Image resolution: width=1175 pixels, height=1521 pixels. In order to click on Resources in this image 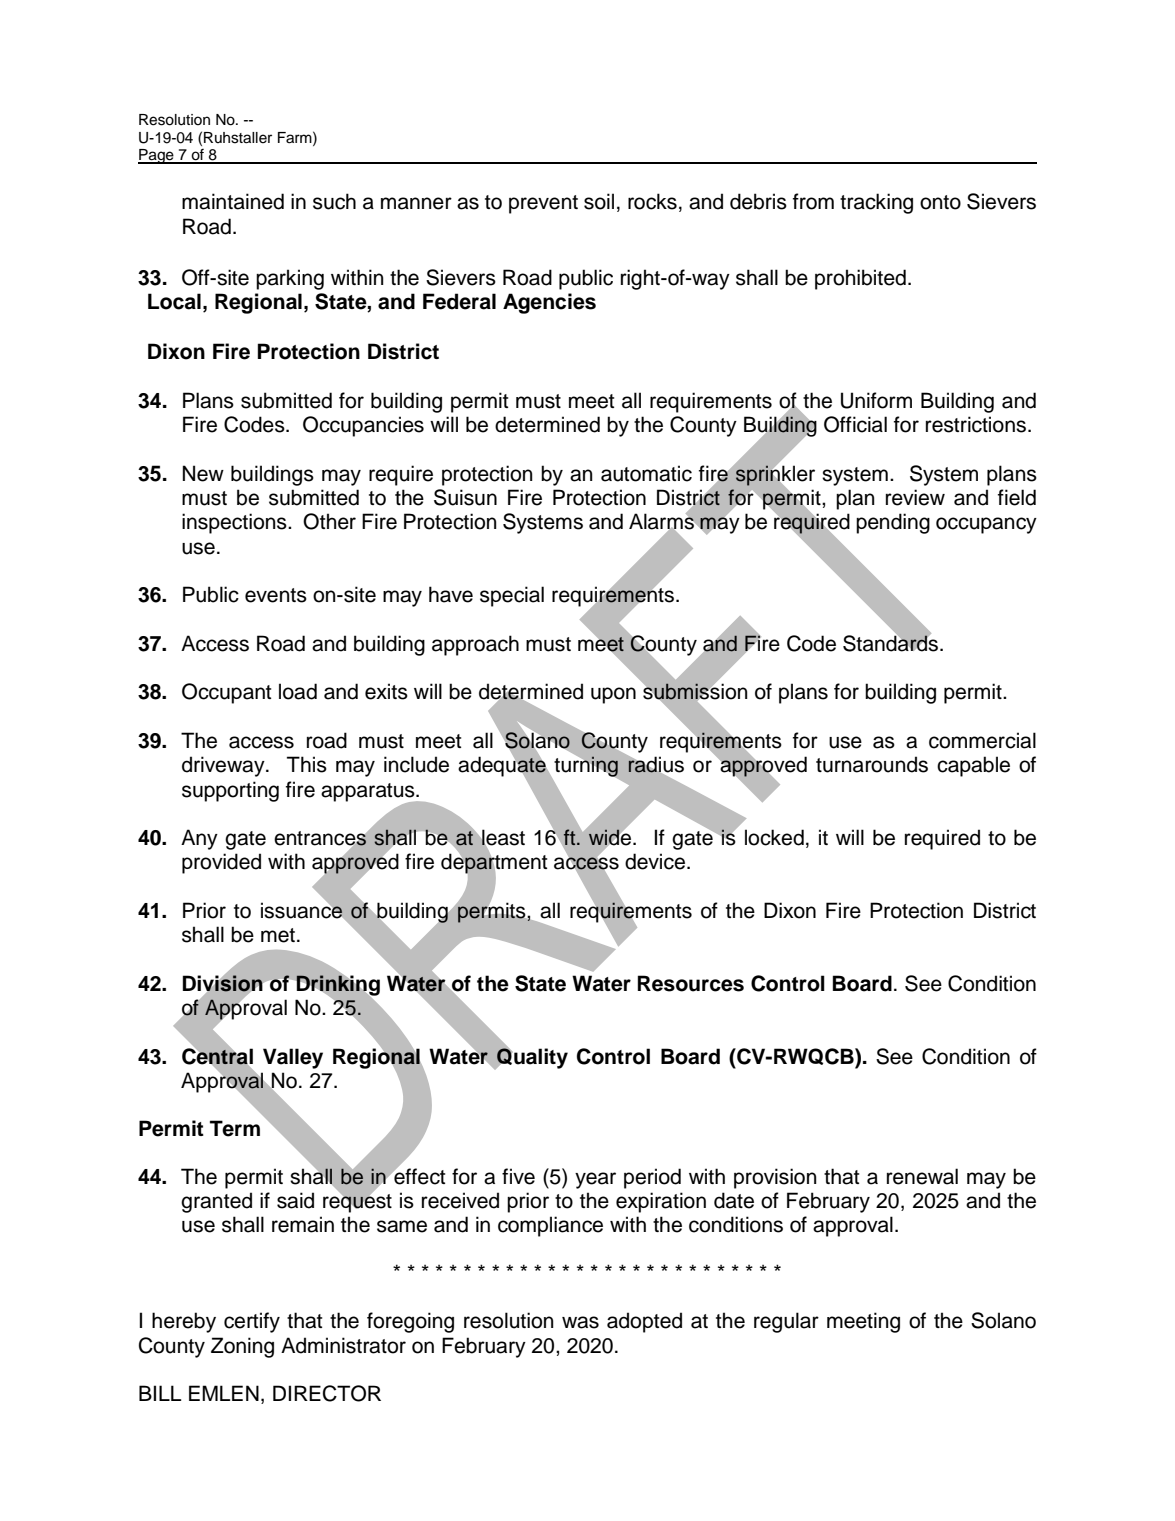, I will do `click(691, 983)`.
